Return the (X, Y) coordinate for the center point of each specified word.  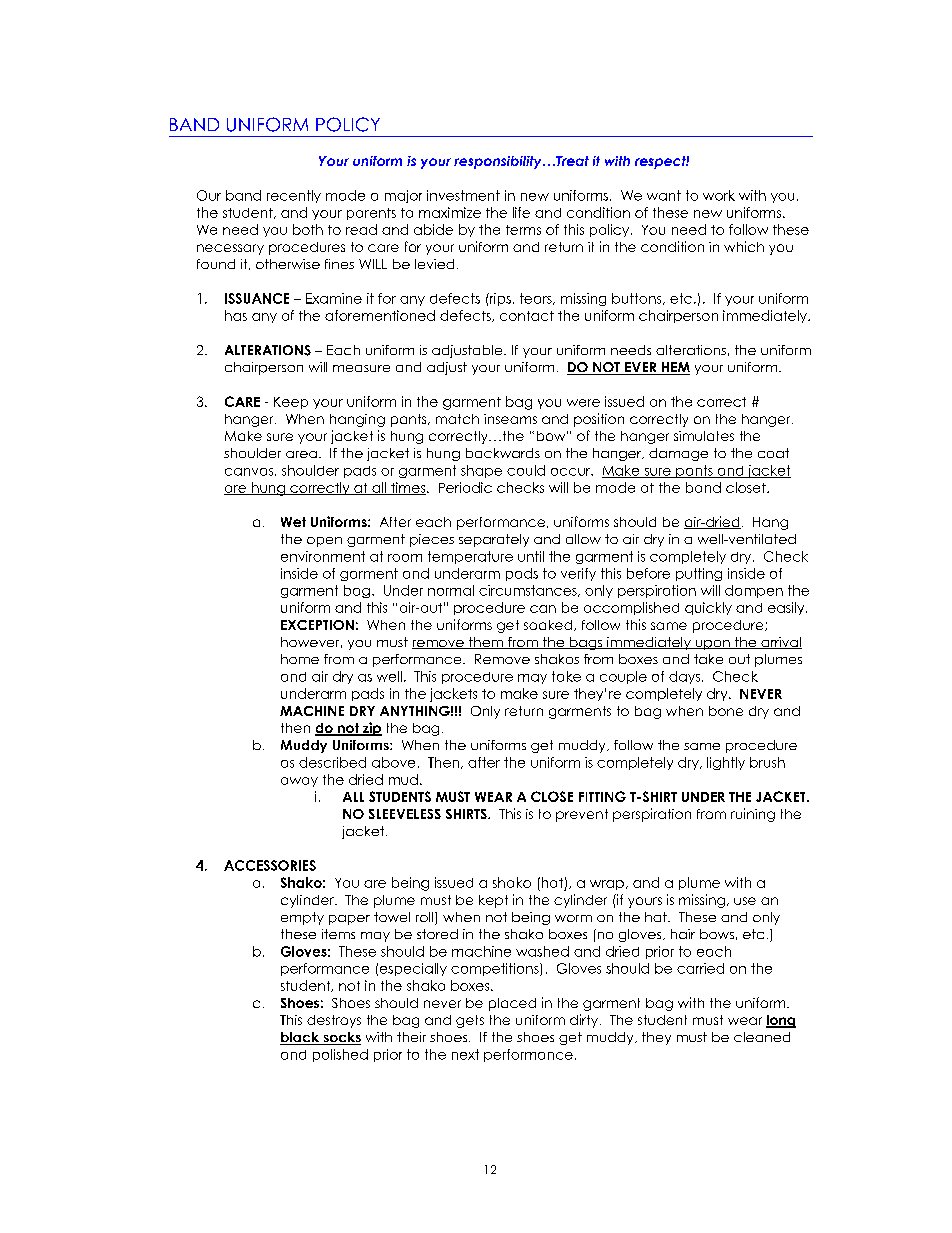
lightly (726, 763)
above (393, 762)
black (301, 1038)
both (308, 229)
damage (678, 454)
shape (481, 471)
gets (470, 1021)
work (719, 195)
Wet (293, 522)
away (299, 782)
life (521, 212)
